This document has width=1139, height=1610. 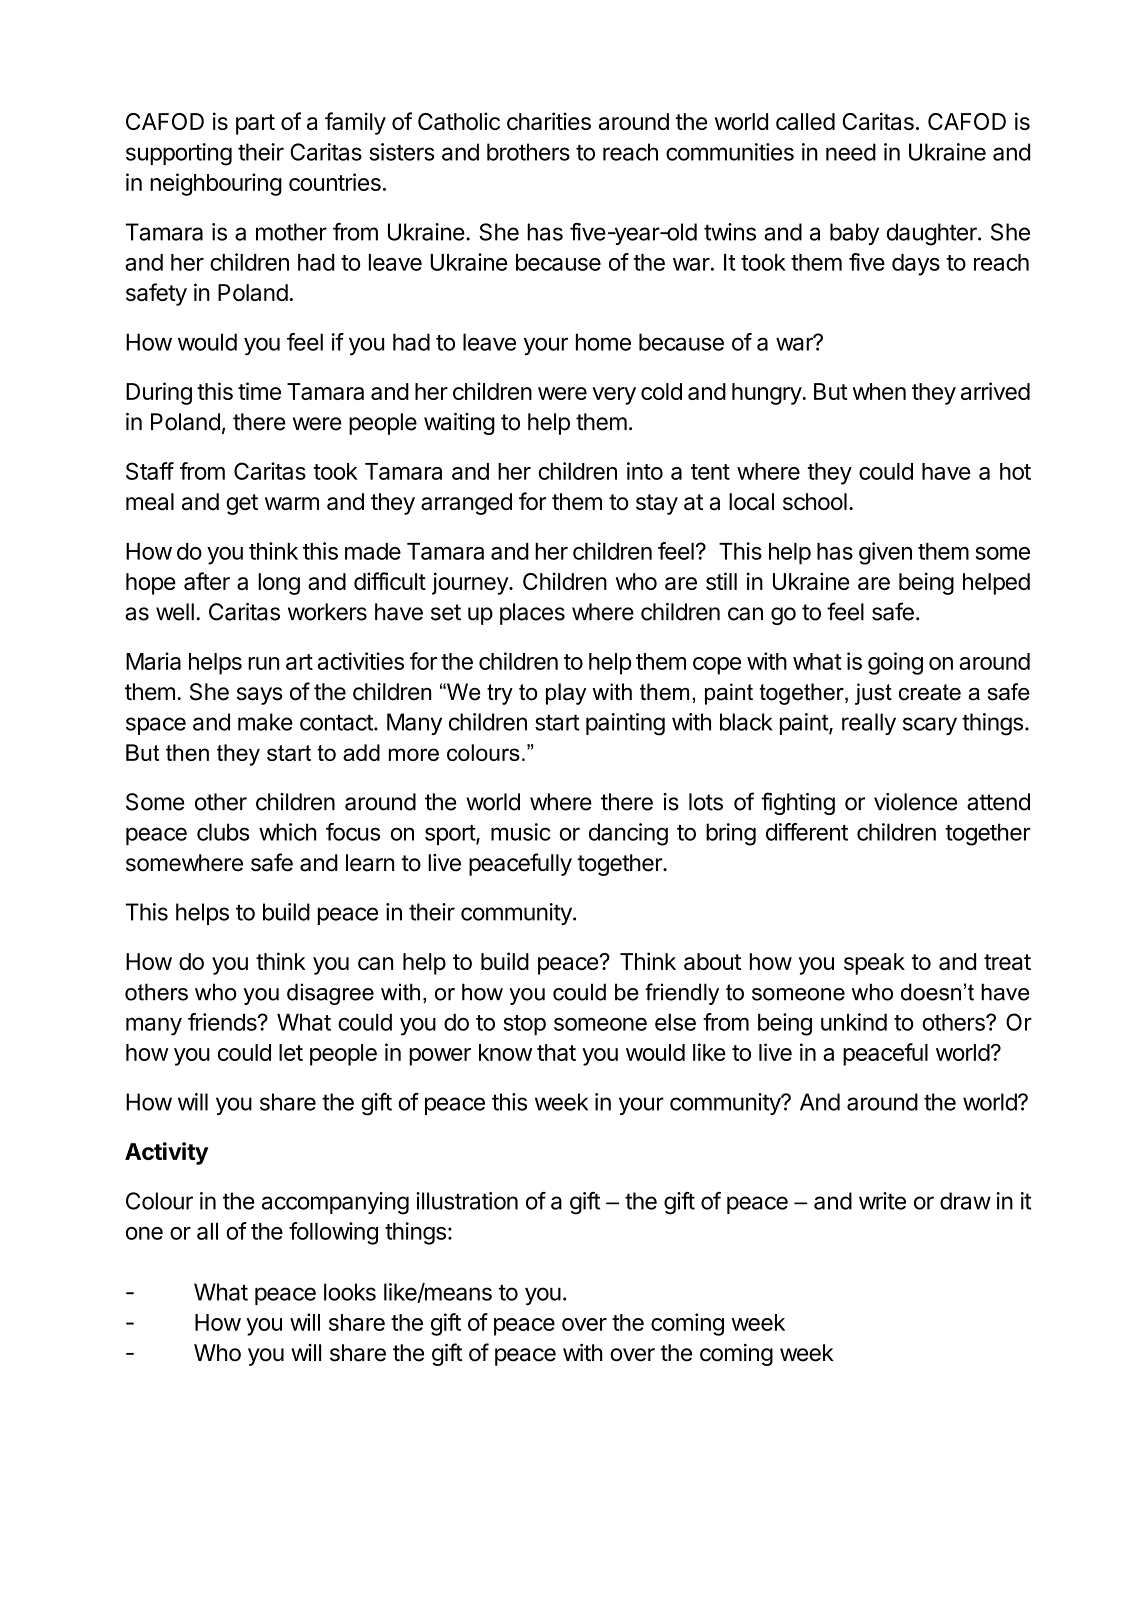 What do you see at coordinates (255, 124) in the document?
I see `part` at bounding box center [255, 124].
